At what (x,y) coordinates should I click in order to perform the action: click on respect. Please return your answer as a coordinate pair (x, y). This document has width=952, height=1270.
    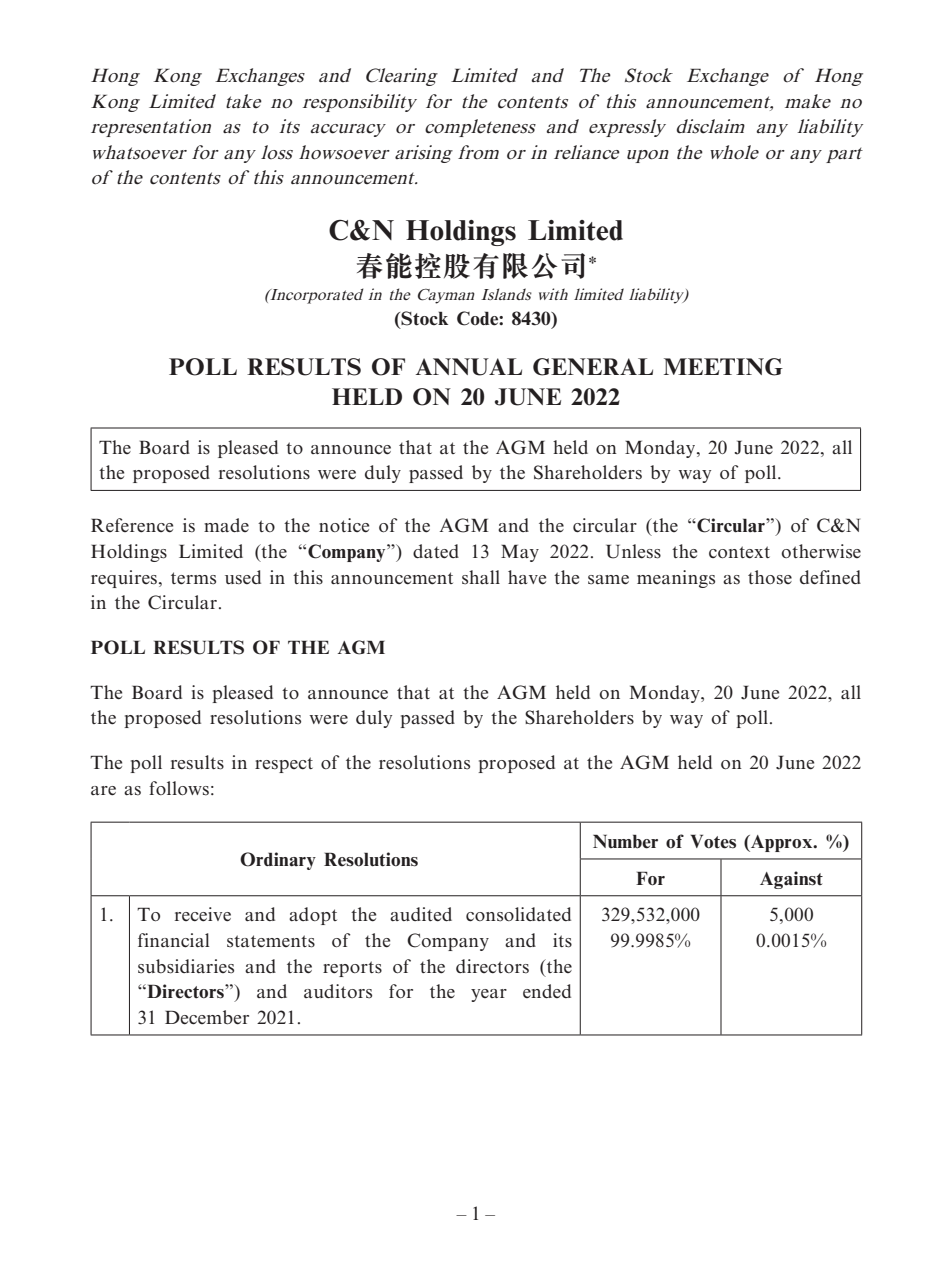
    Looking at the image, I should click on (284, 765).
